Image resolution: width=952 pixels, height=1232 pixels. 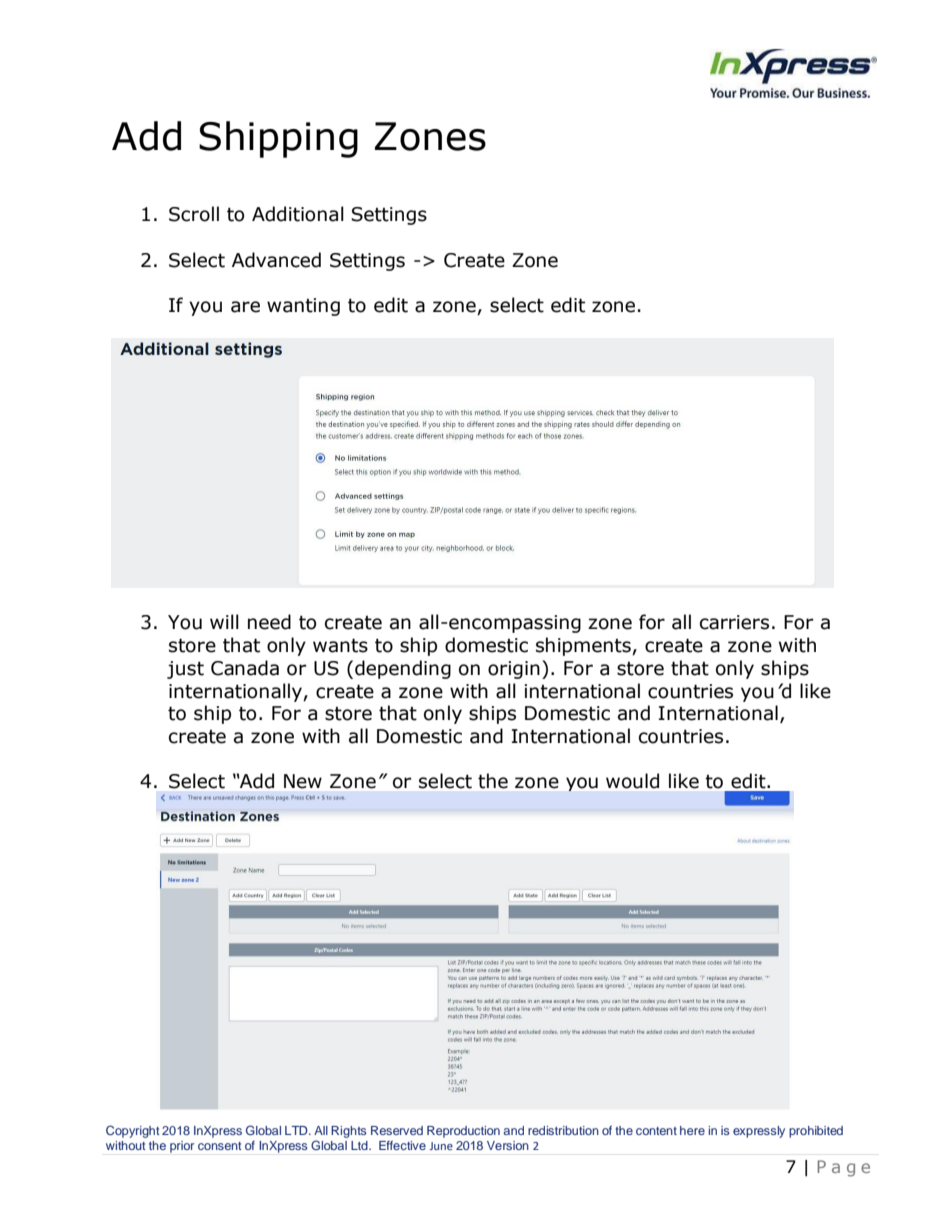 I want to click on New, so click(x=303, y=781).
